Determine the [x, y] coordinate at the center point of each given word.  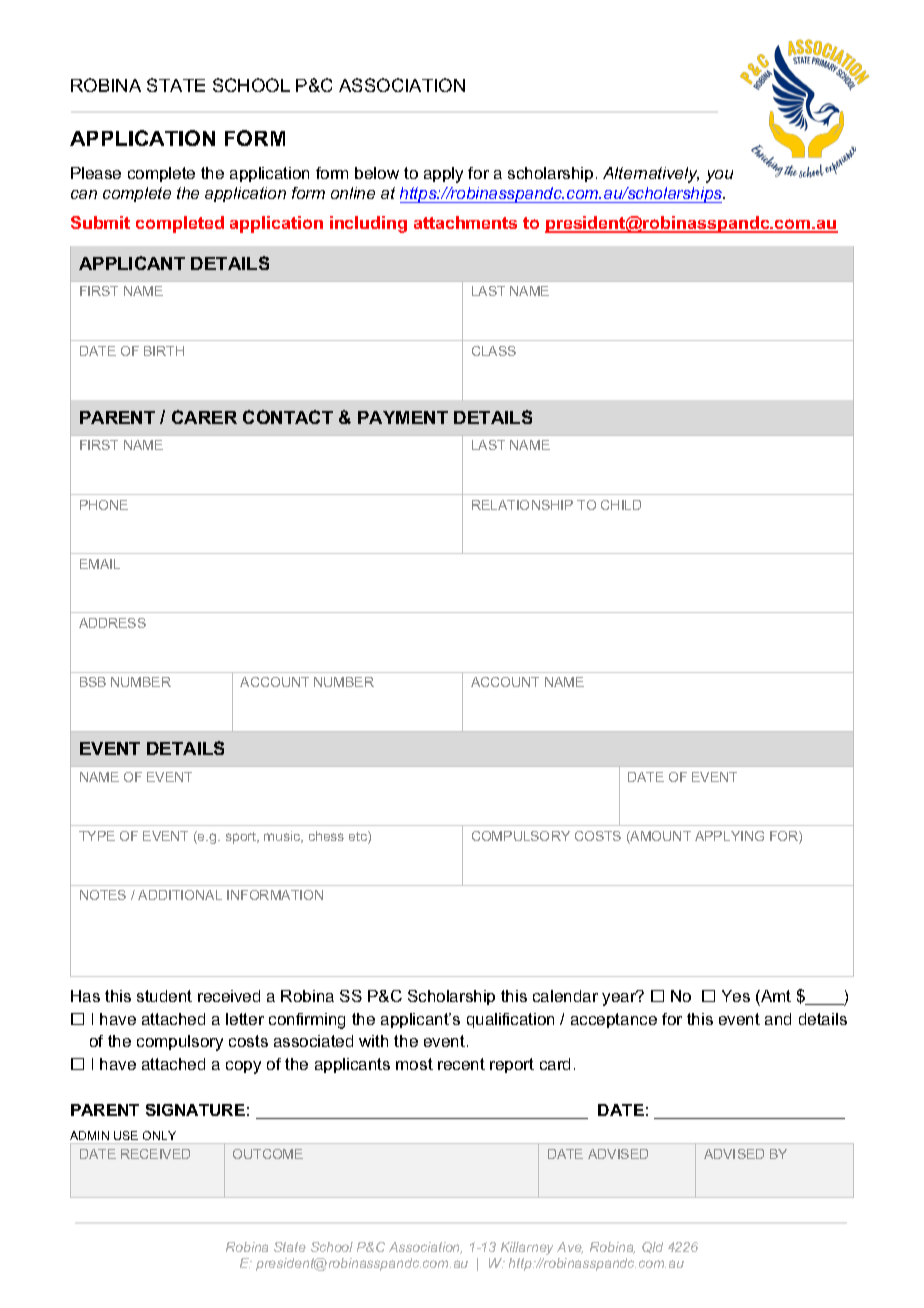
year [620, 998]
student [164, 996]
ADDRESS [112, 623]
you [719, 176]
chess [326, 836]
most [414, 1064]
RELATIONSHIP [522, 505]
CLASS [494, 351]
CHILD [621, 505]
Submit [100, 222]
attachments [465, 222]
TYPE [97, 836]
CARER [204, 417]
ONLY [159, 1135]
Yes [736, 996]
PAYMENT [403, 417]
